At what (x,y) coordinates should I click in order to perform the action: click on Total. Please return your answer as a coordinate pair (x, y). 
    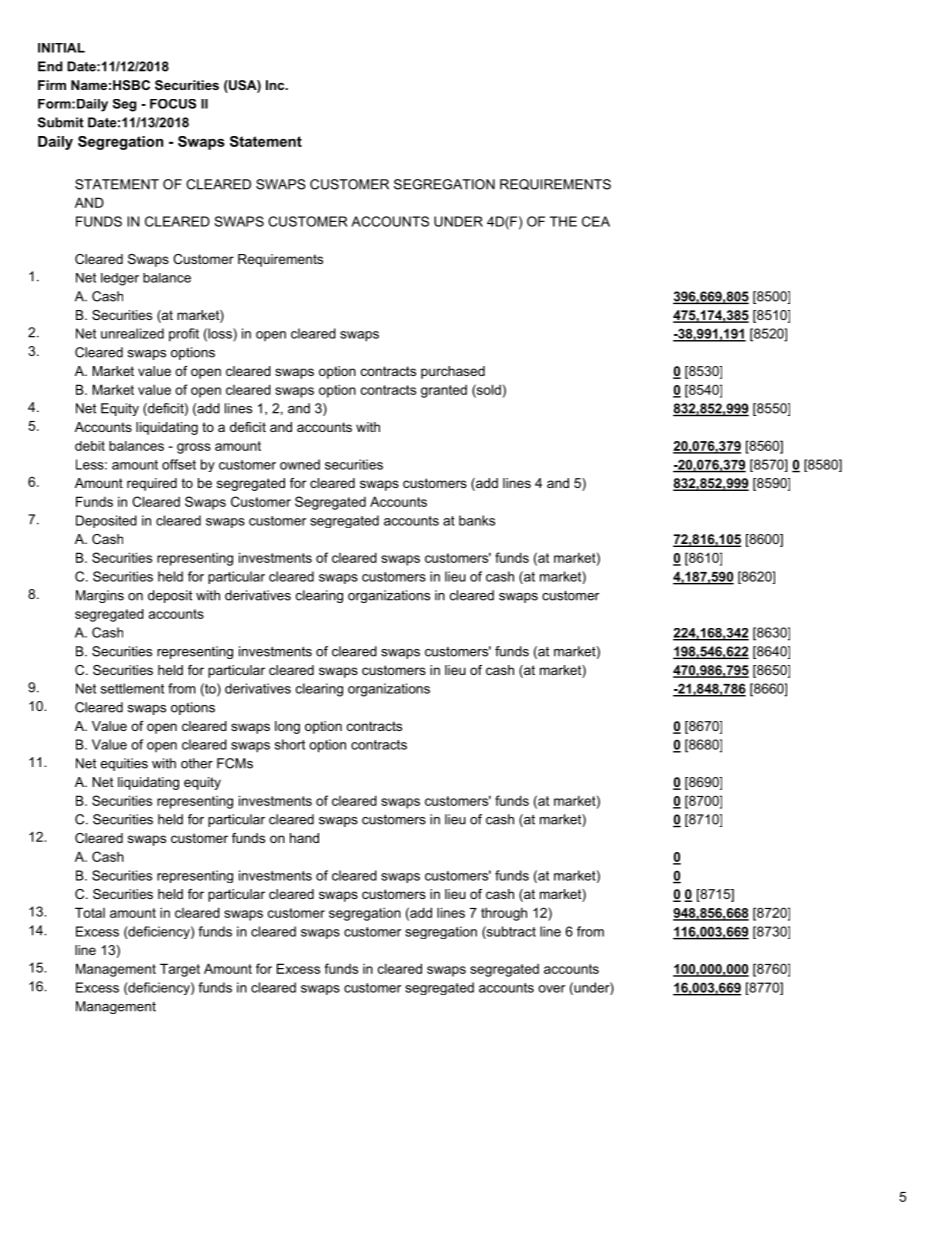
    Looking at the image, I should click on (90, 912).
